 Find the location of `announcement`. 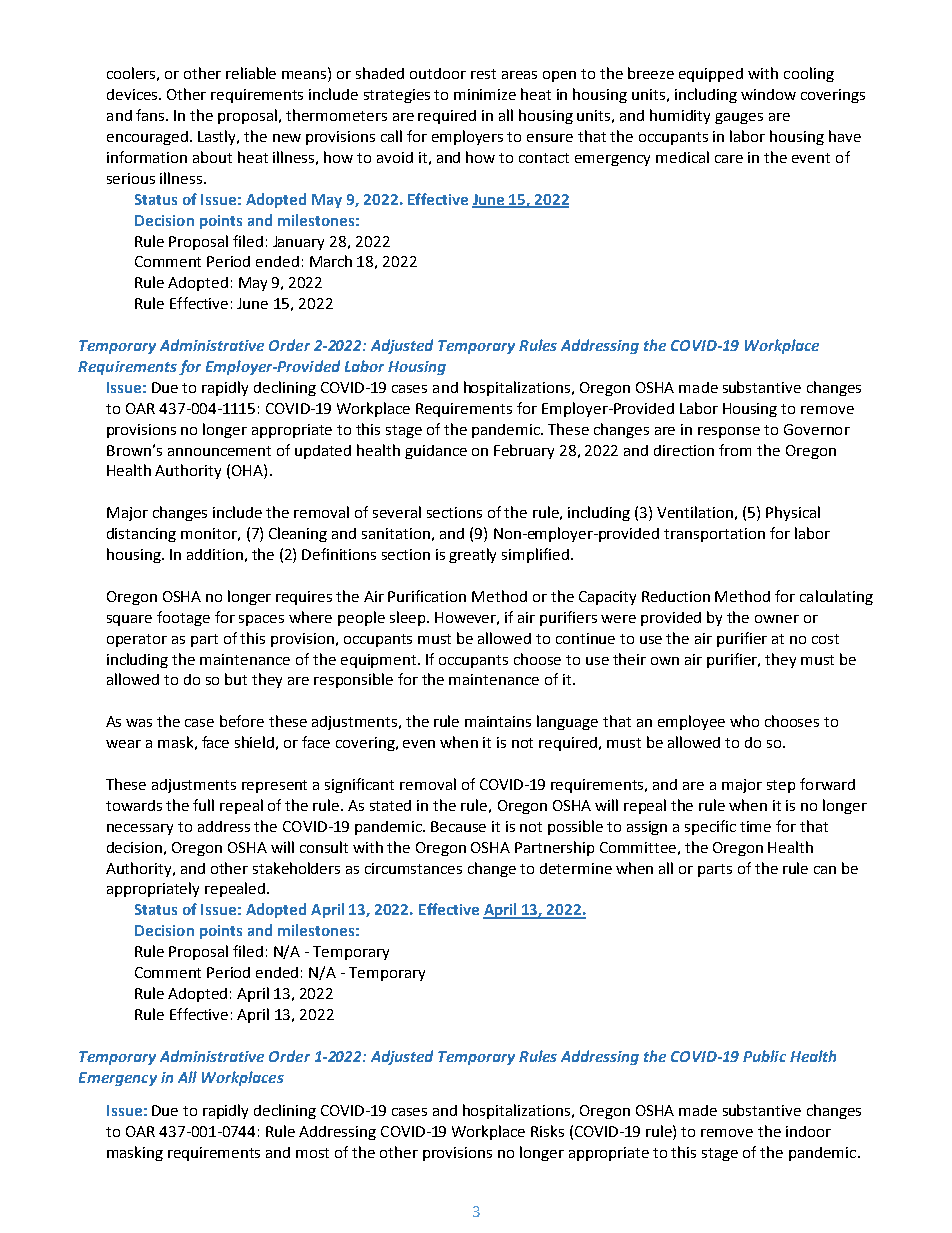

announcement is located at coordinates (219, 451).
